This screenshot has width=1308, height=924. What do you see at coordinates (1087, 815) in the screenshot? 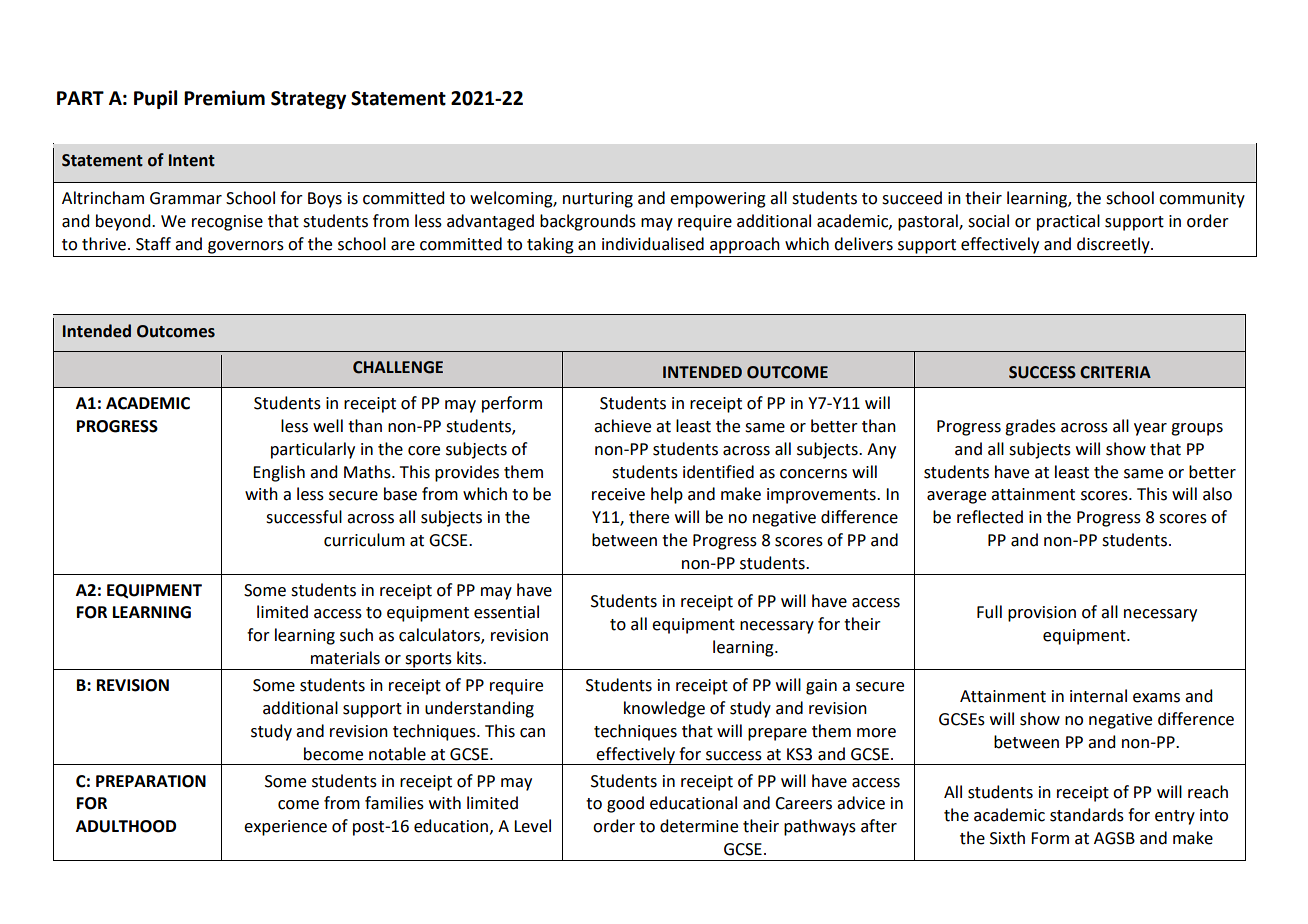
I see `standards` at bounding box center [1087, 815].
